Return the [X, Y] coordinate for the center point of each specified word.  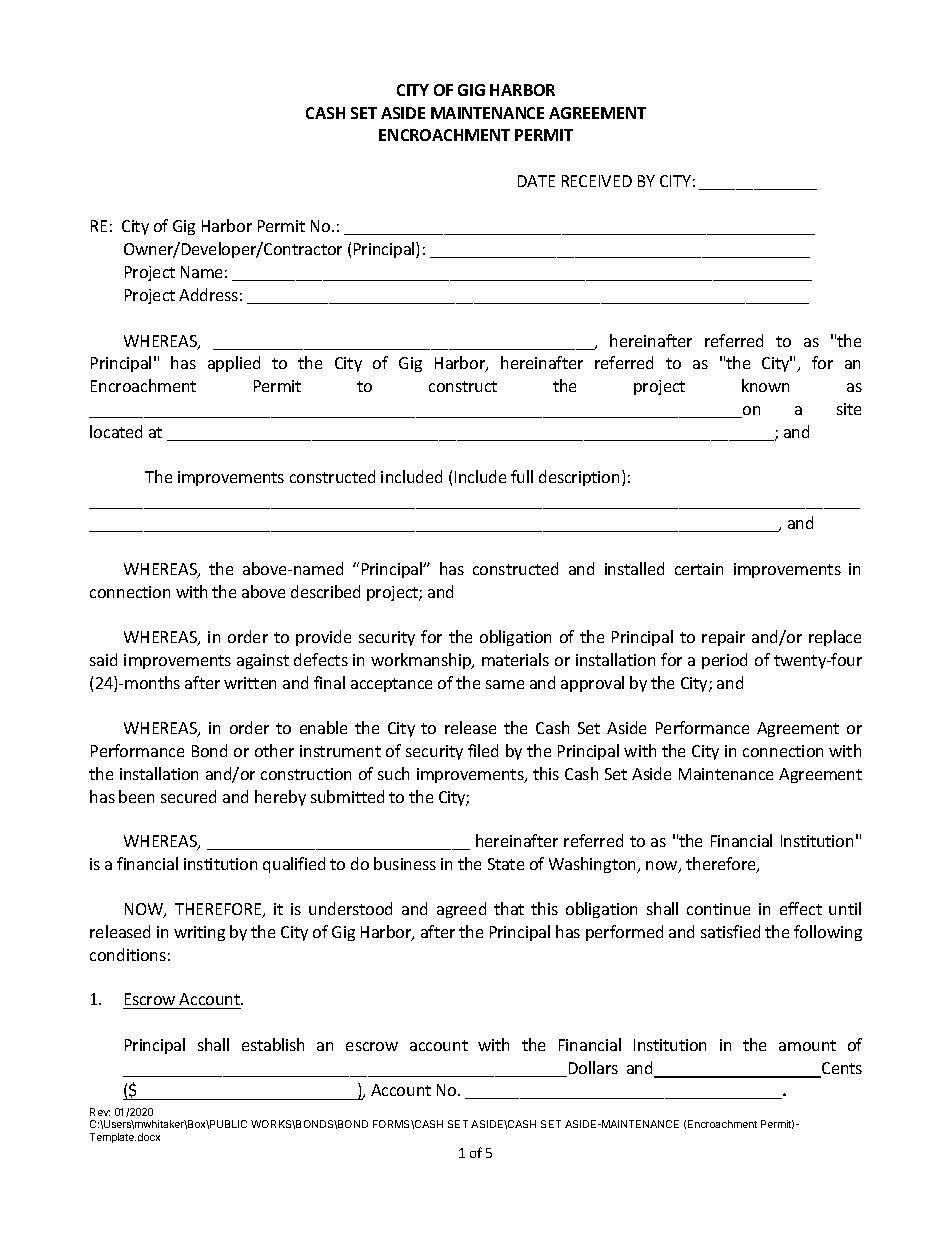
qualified [294, 865]
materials [515, 659]
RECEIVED [597, 181]
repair [723, 638]
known [765, 385]
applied [234, 364]
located [116, 431]
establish [273, 1044]
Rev [100, 1112]
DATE [536, 181]
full [522, 476]
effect [801, 908]
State [506, 864]
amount [807, 1045]
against [263, 661]
